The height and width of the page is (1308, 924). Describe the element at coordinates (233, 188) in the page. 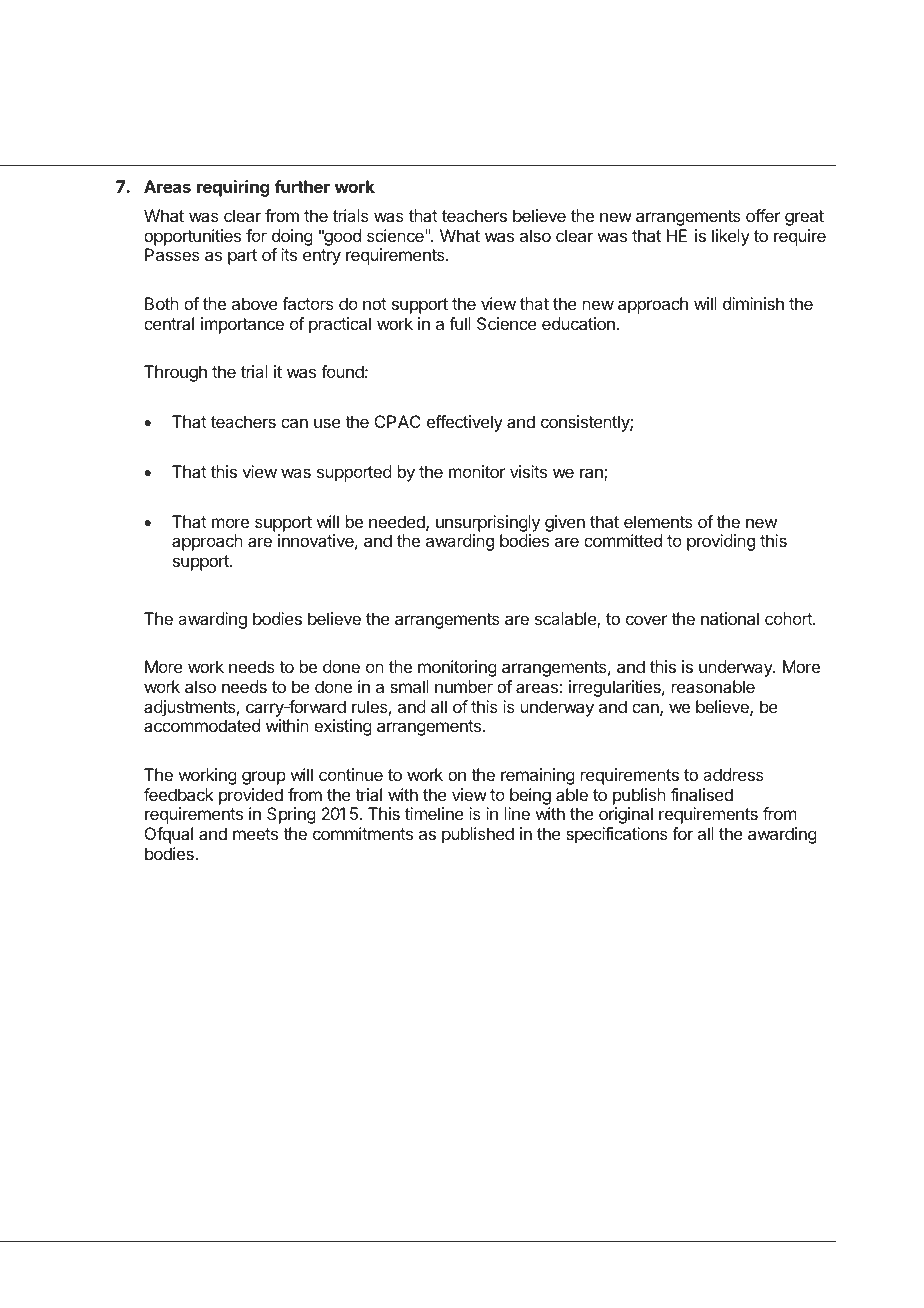

I see `requiring` at that location.
